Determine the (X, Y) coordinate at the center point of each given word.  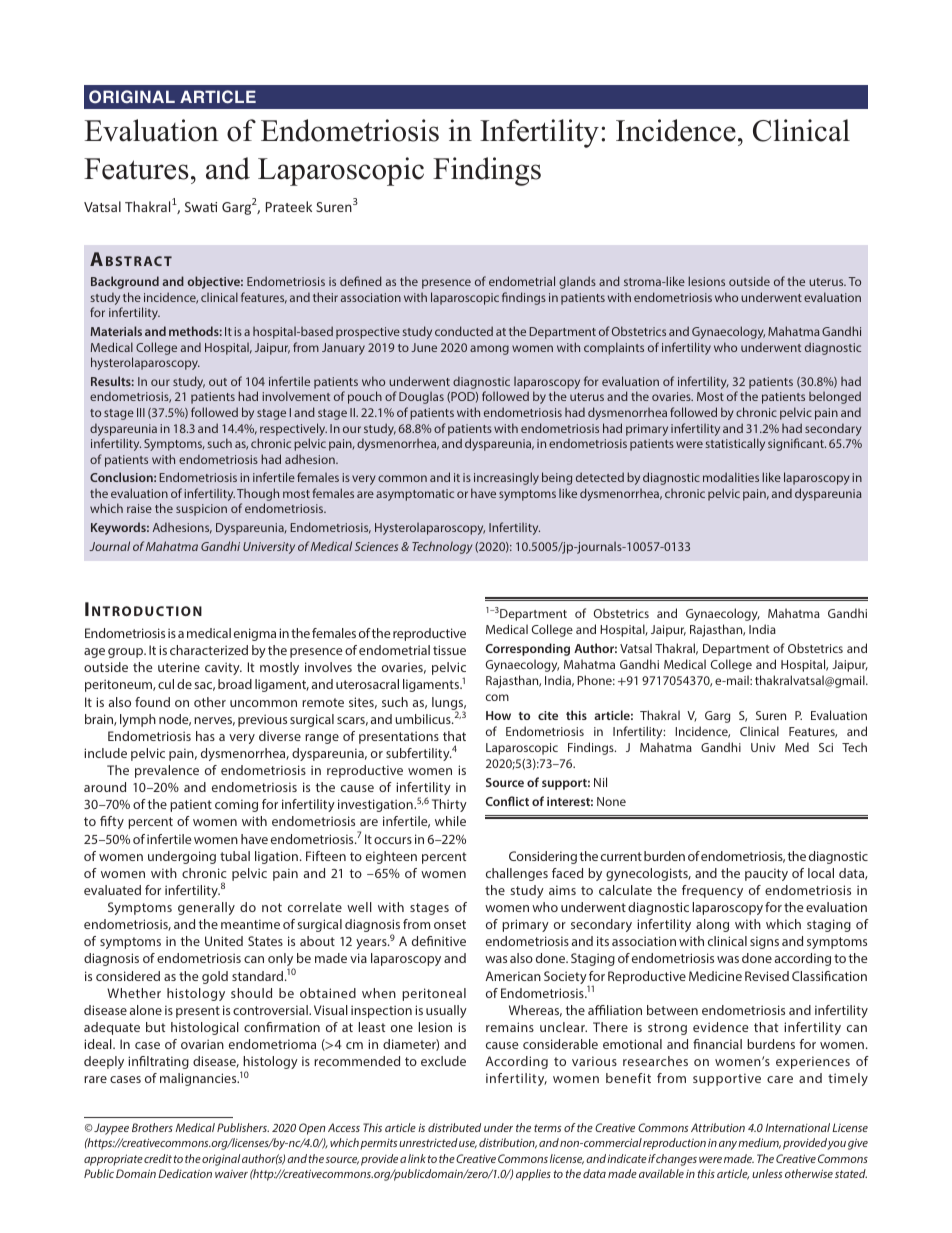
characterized (209, 650)
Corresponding (527, 649)
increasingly (506, 478)
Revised (767, 976)
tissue (449, 650)
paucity (766, 874)
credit (158, 1158)
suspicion (201, 510)
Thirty (449, 805)
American (513, 976)
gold (215, 977)
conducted (464, 331)
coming (236, 805)
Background (125, 282)
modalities (731, 477)
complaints (614, 348)
